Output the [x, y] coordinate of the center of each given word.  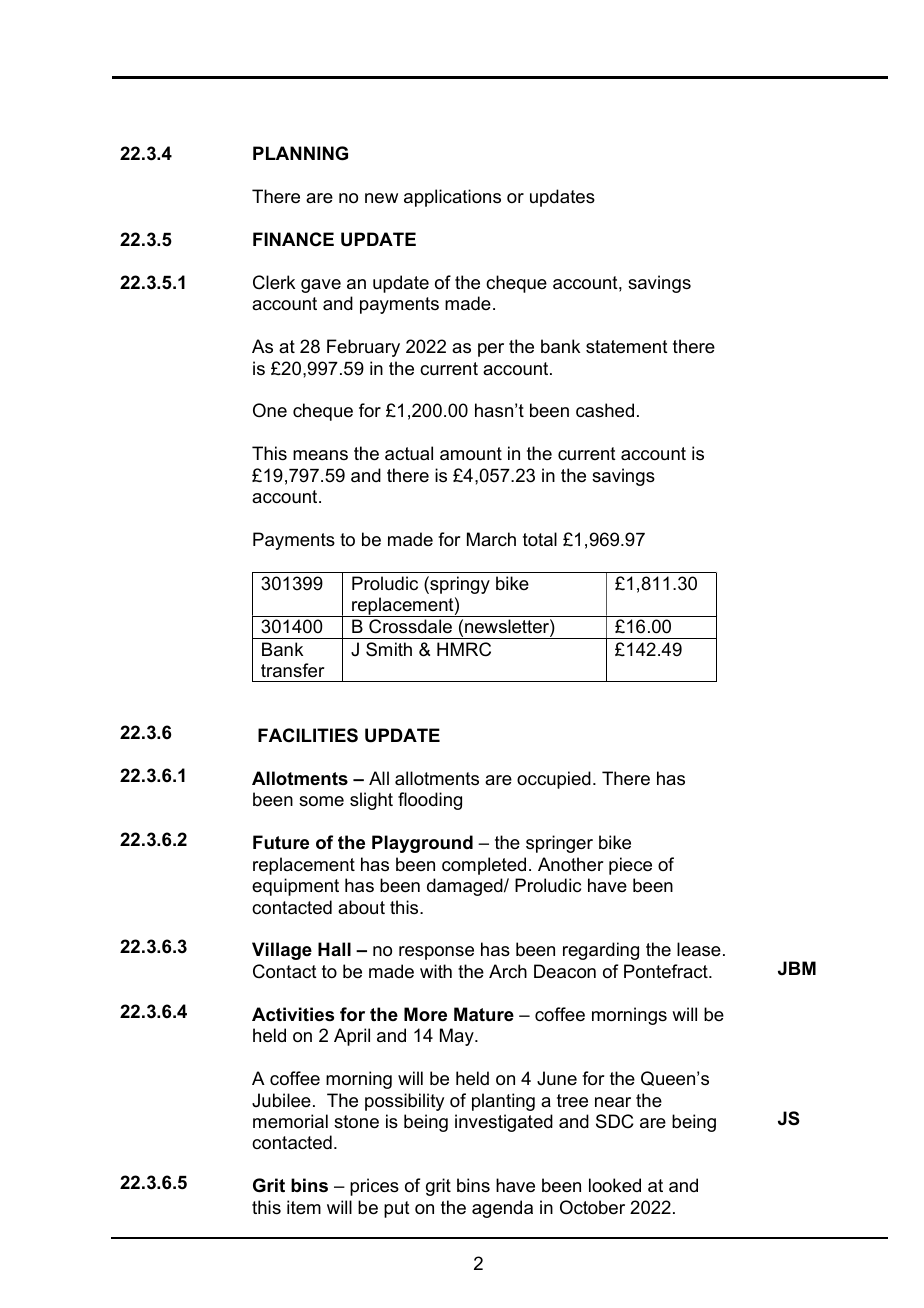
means [320, 455]
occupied [554, 780]
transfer [293, 670]
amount [471, 454]
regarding [601, 951]
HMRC [464, 649]
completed [484, 866]
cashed [605, 410]
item [304, 1207]
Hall [334, 949]
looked [615, 1185]
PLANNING [300, 153]
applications [452, 198]
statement [627, 347]
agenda [502, 1209]
